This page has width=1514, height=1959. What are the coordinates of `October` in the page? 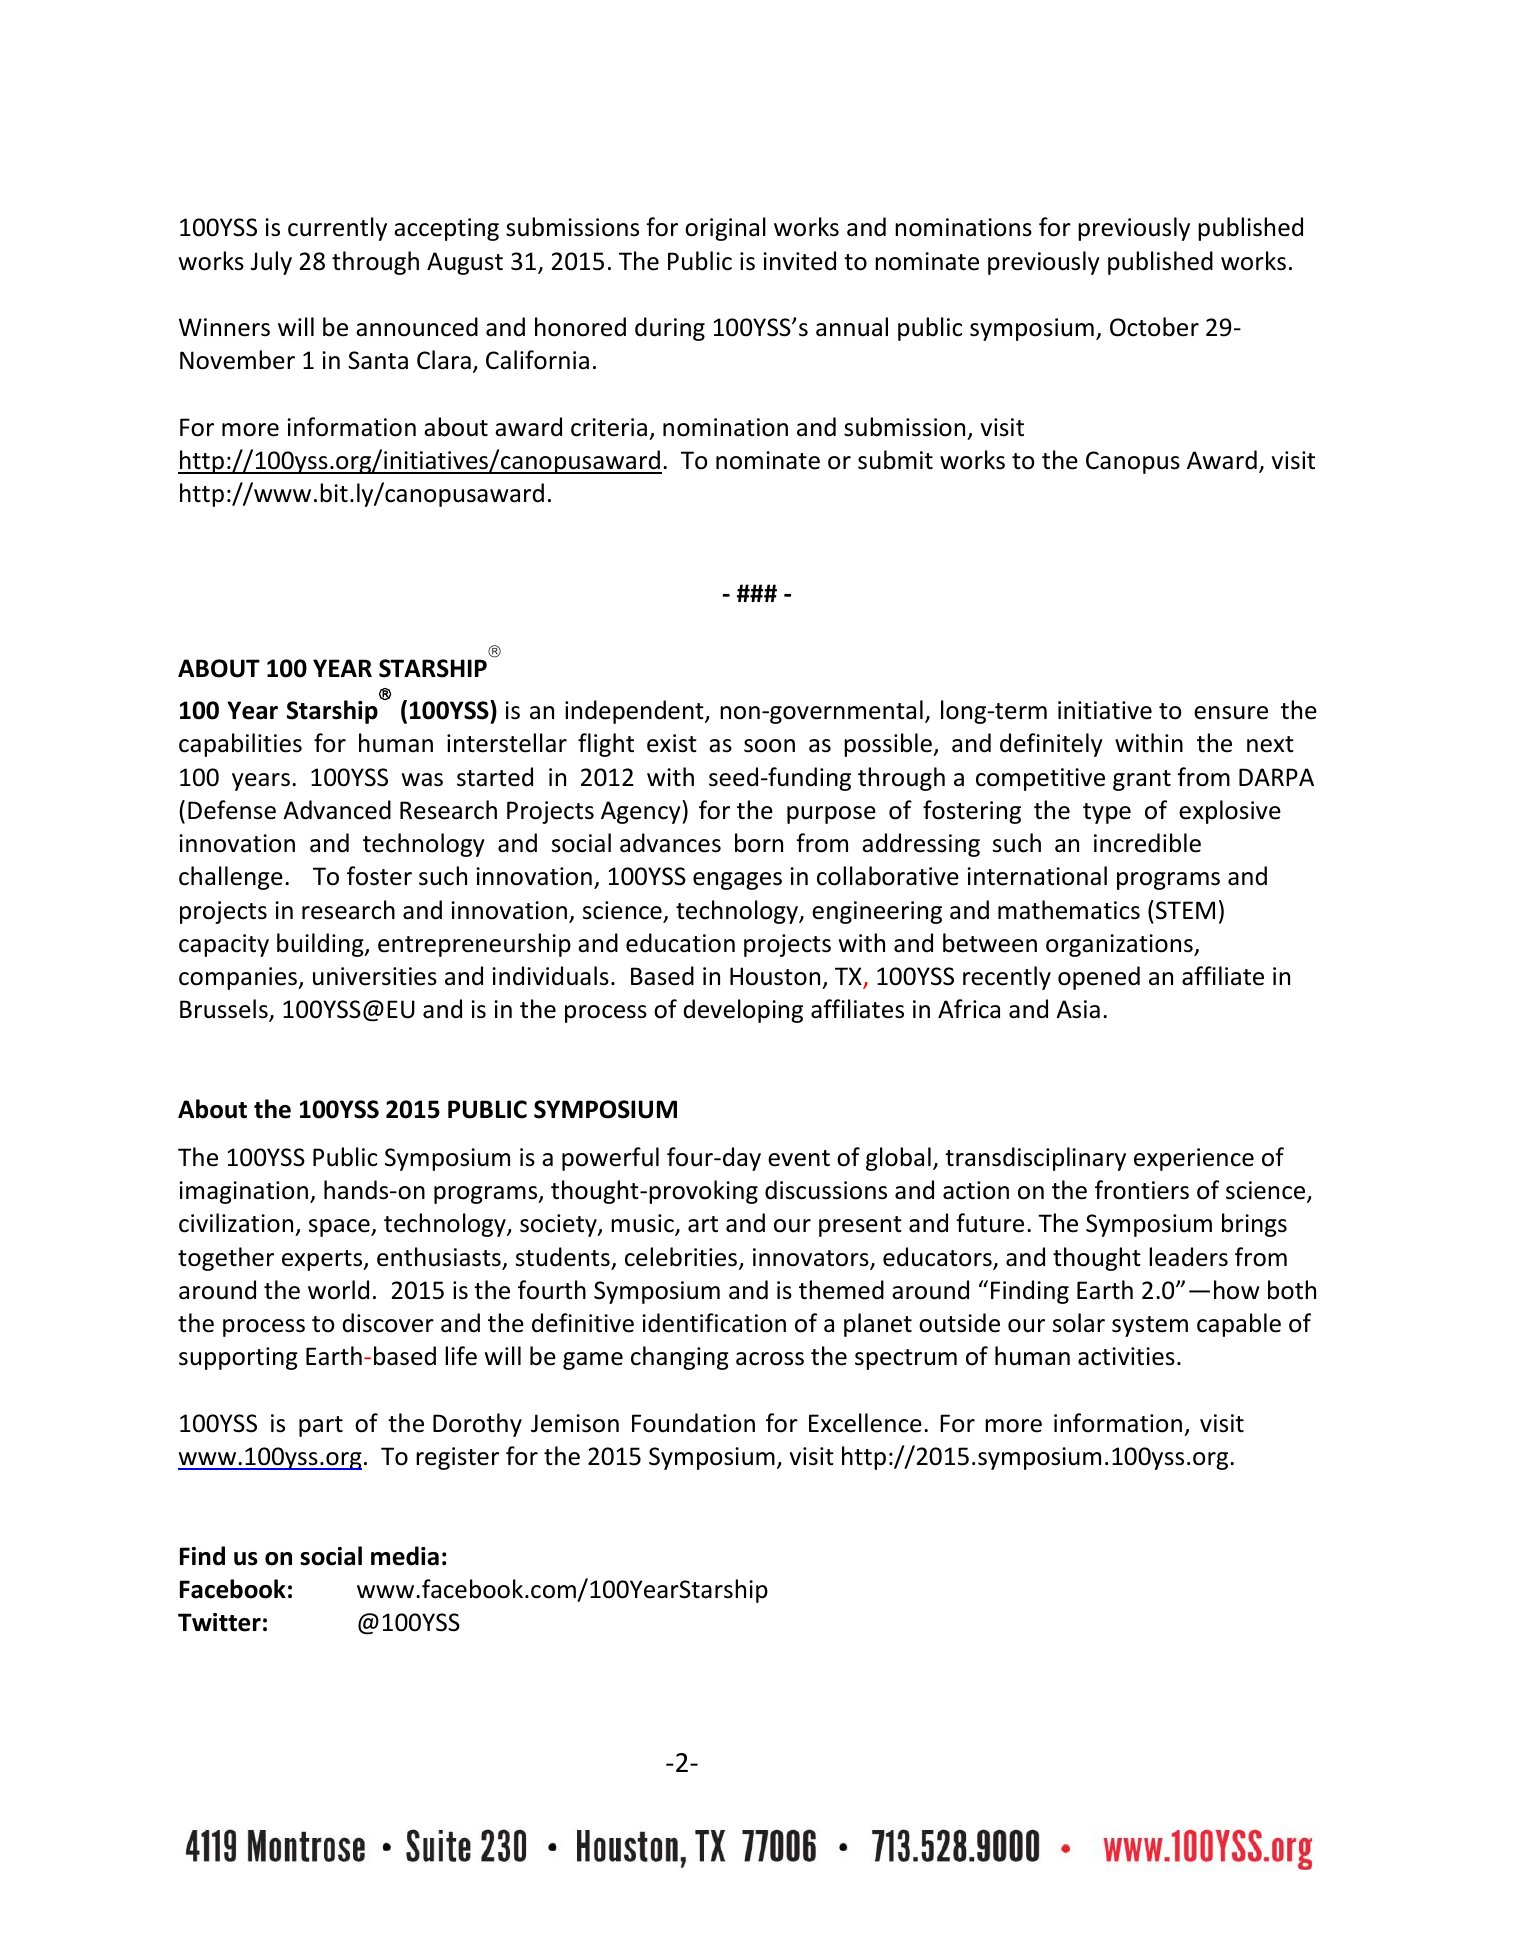 It's located at (1154, 327).
